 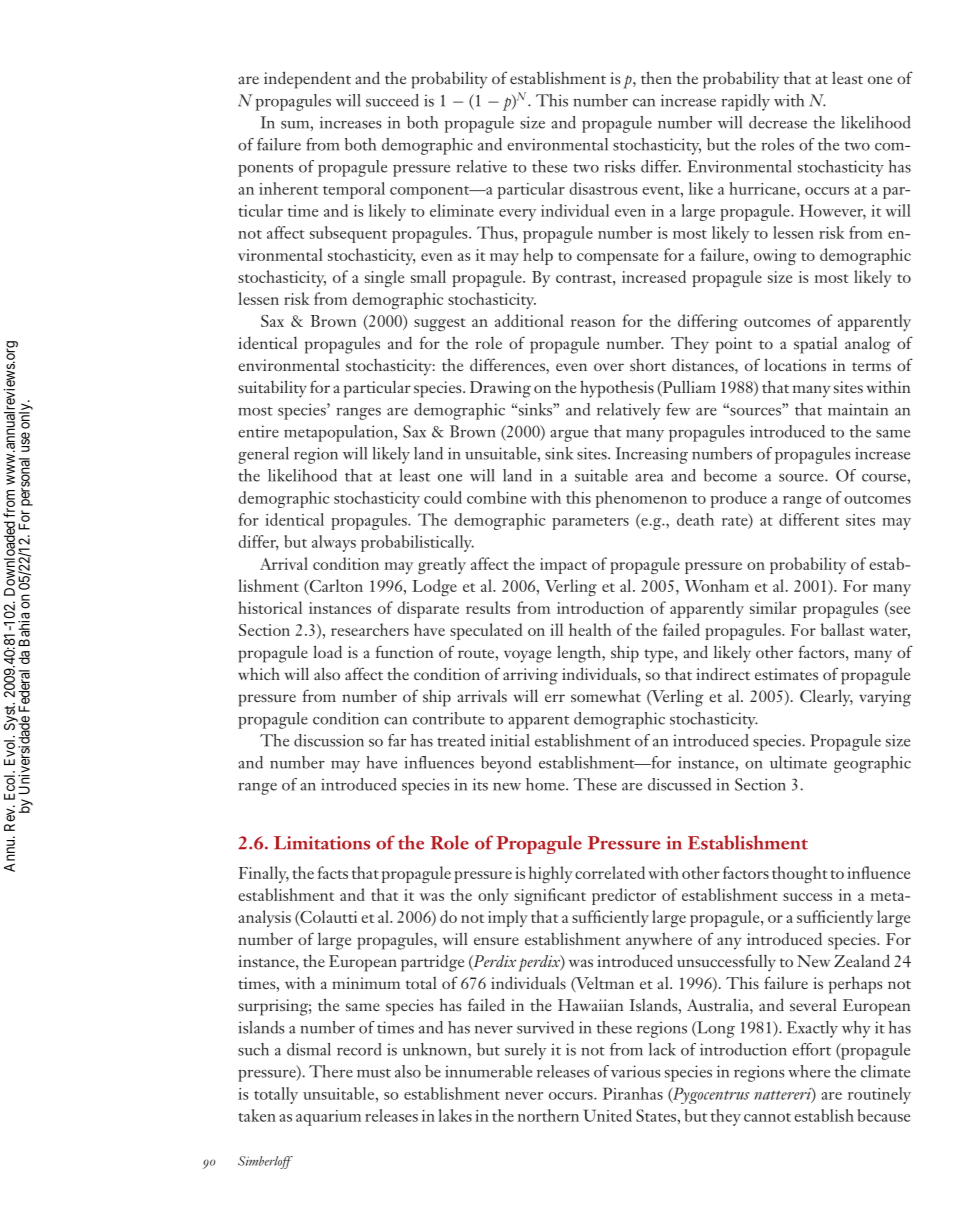 What do you see at coordinates (778, 122) in the screenshot?
I see `decrease` at bounding box center [778, 122].
